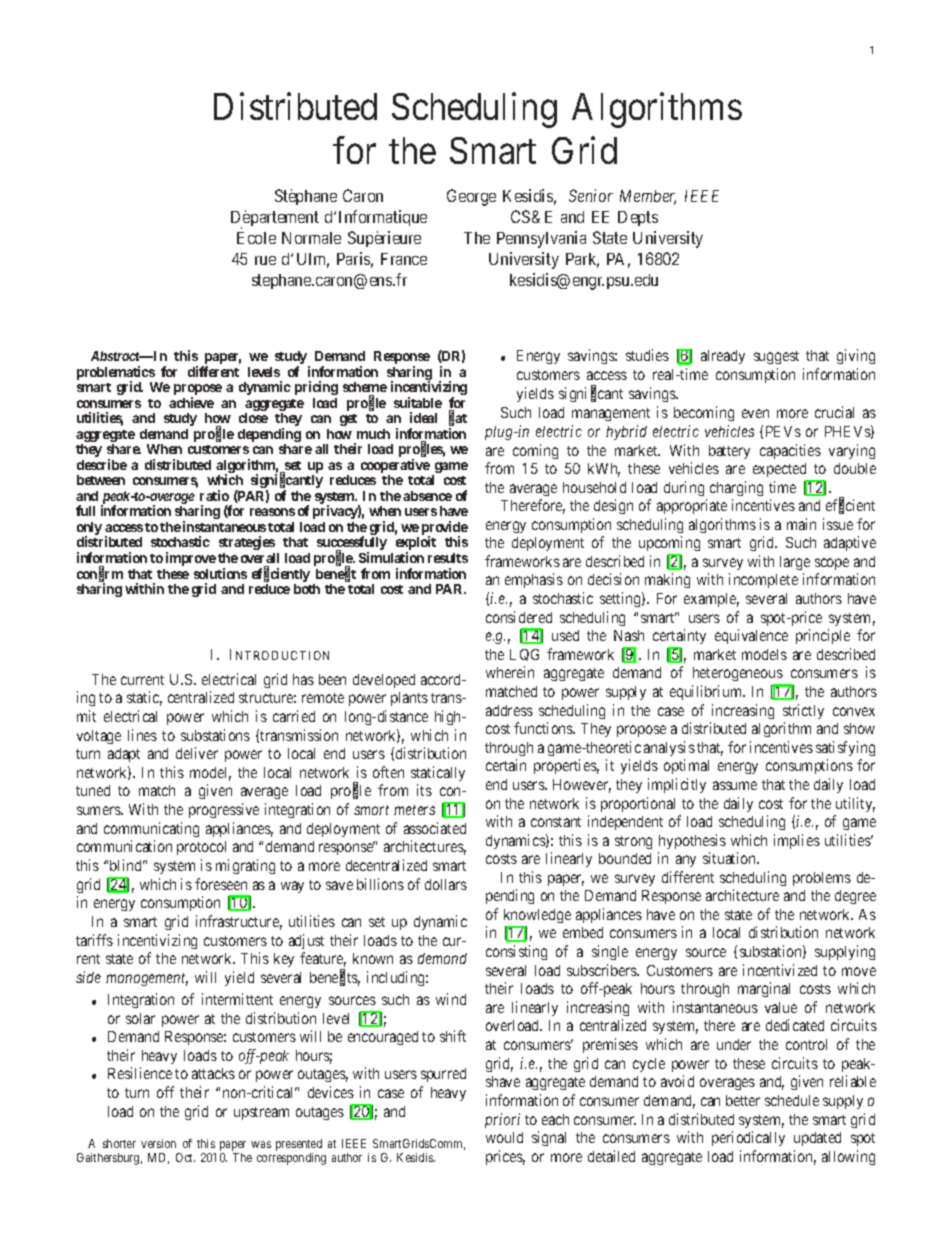  What do you see at coordinates (748, 1138) in the page?
I see `periodically` at bounding box center [748, 1138].
